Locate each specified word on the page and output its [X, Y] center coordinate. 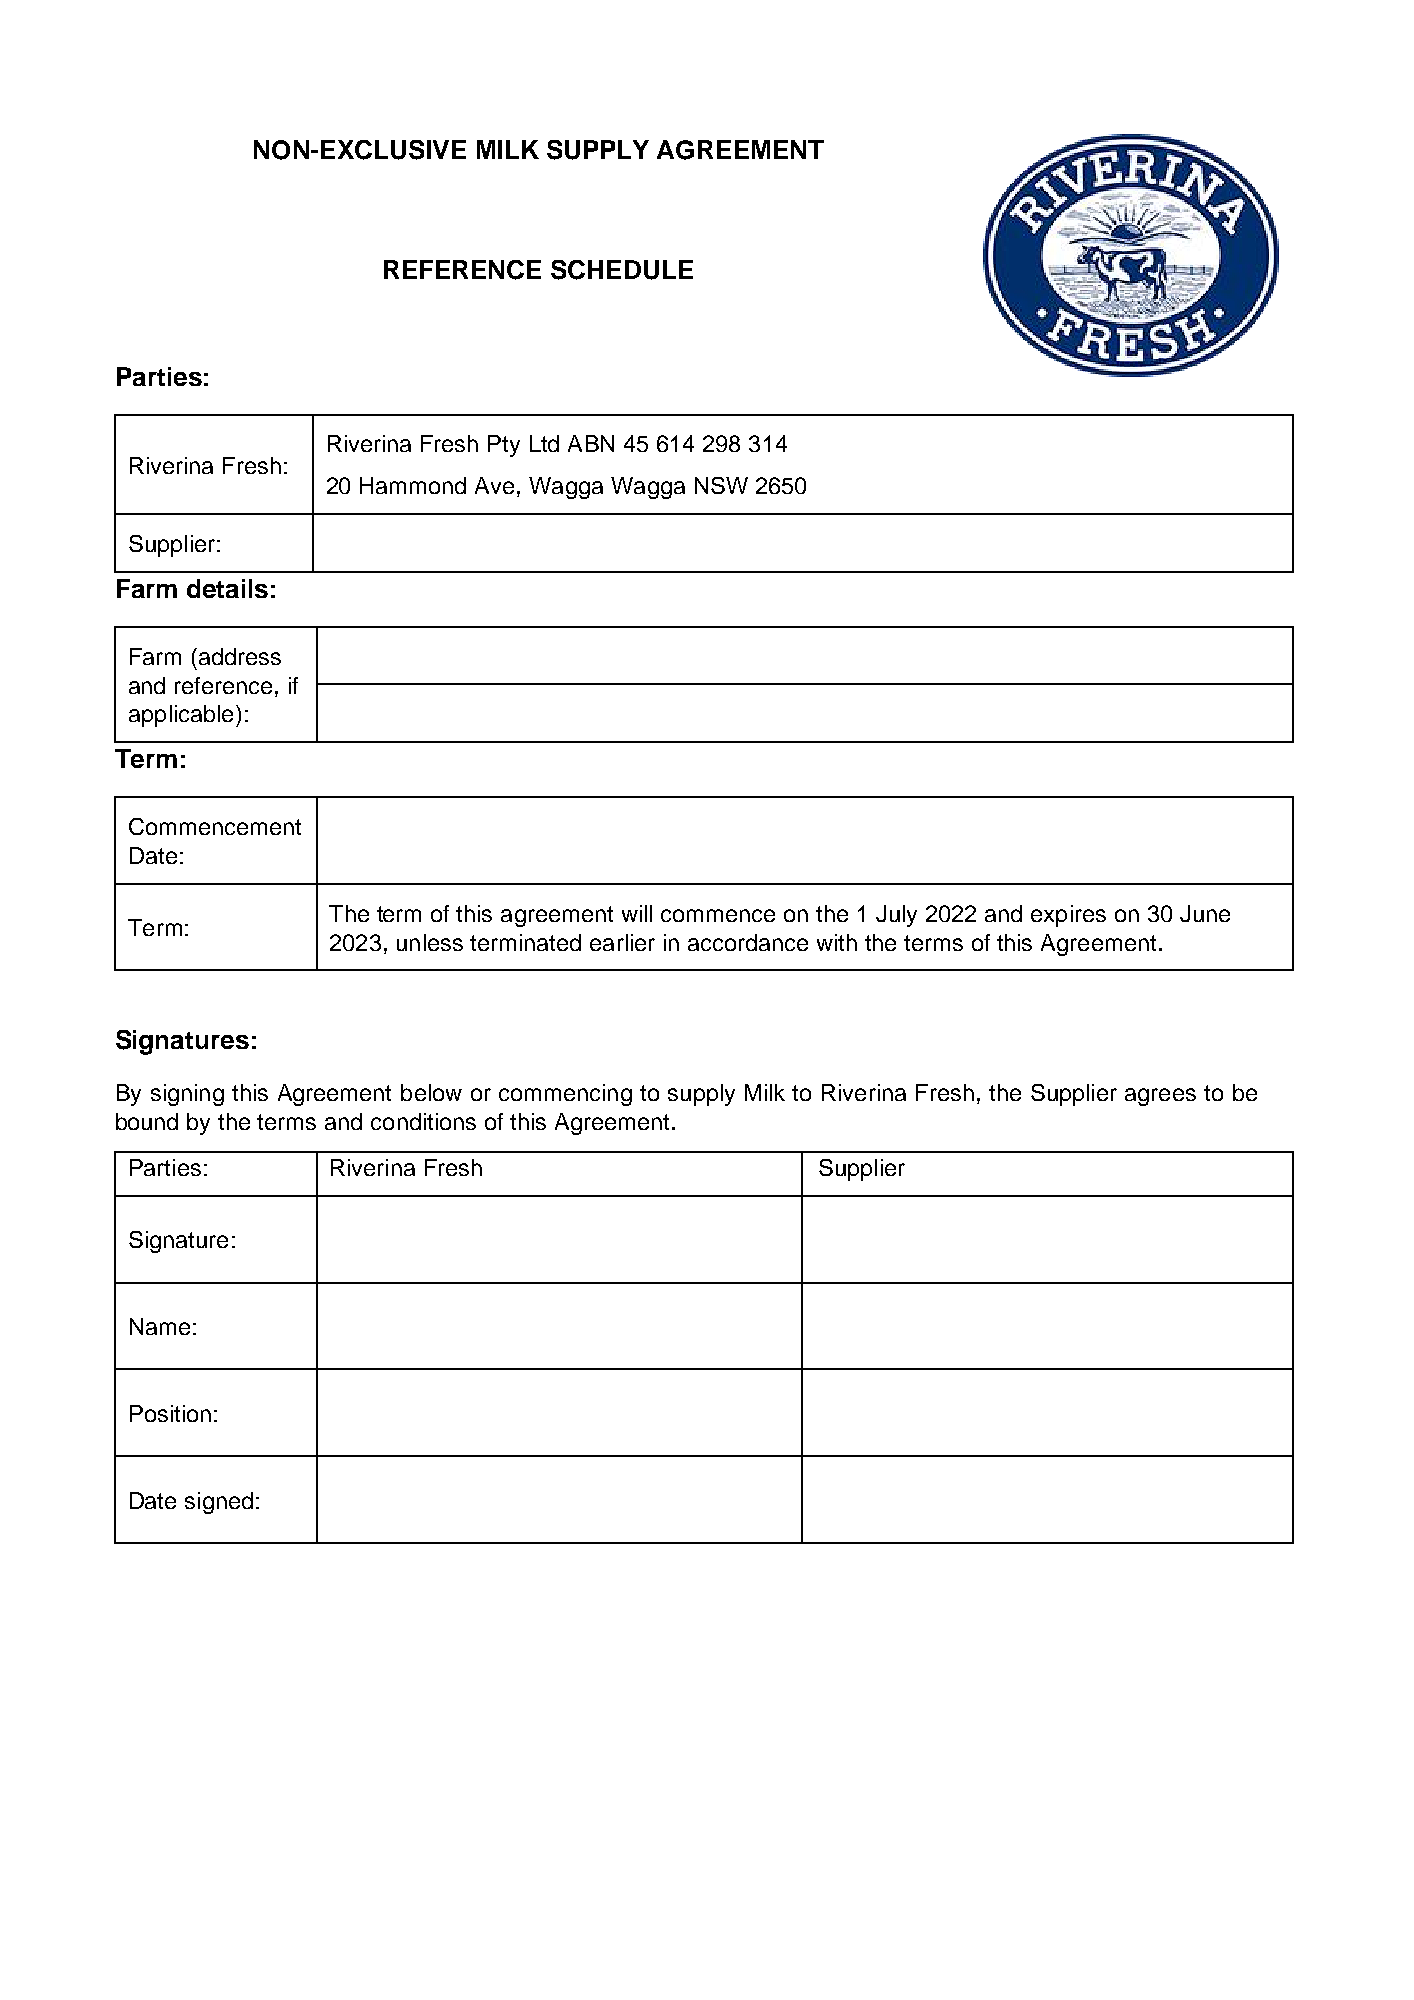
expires [1068, 916]
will [637, 913]
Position [170, 1413]
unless [430, 942]
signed [219, 1503]
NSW [721, 485]
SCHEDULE [622, 270]
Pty [504, 446]
